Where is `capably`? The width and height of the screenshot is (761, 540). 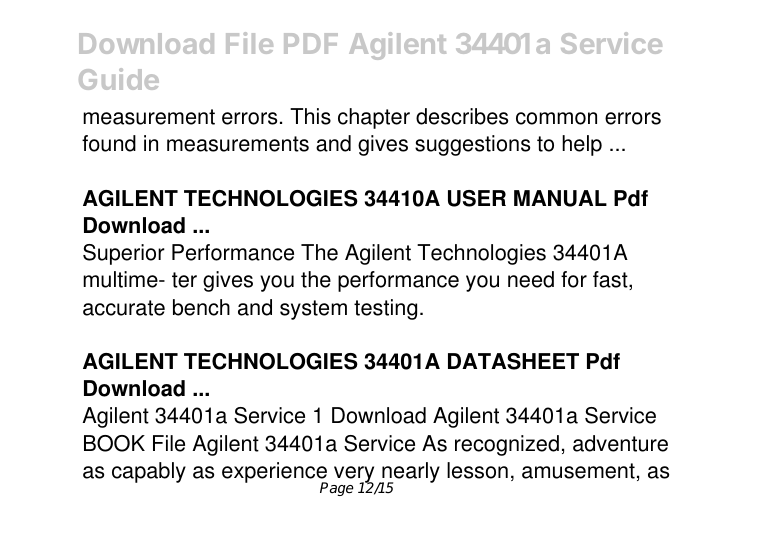 capably is located at coordinates (149, 472).
